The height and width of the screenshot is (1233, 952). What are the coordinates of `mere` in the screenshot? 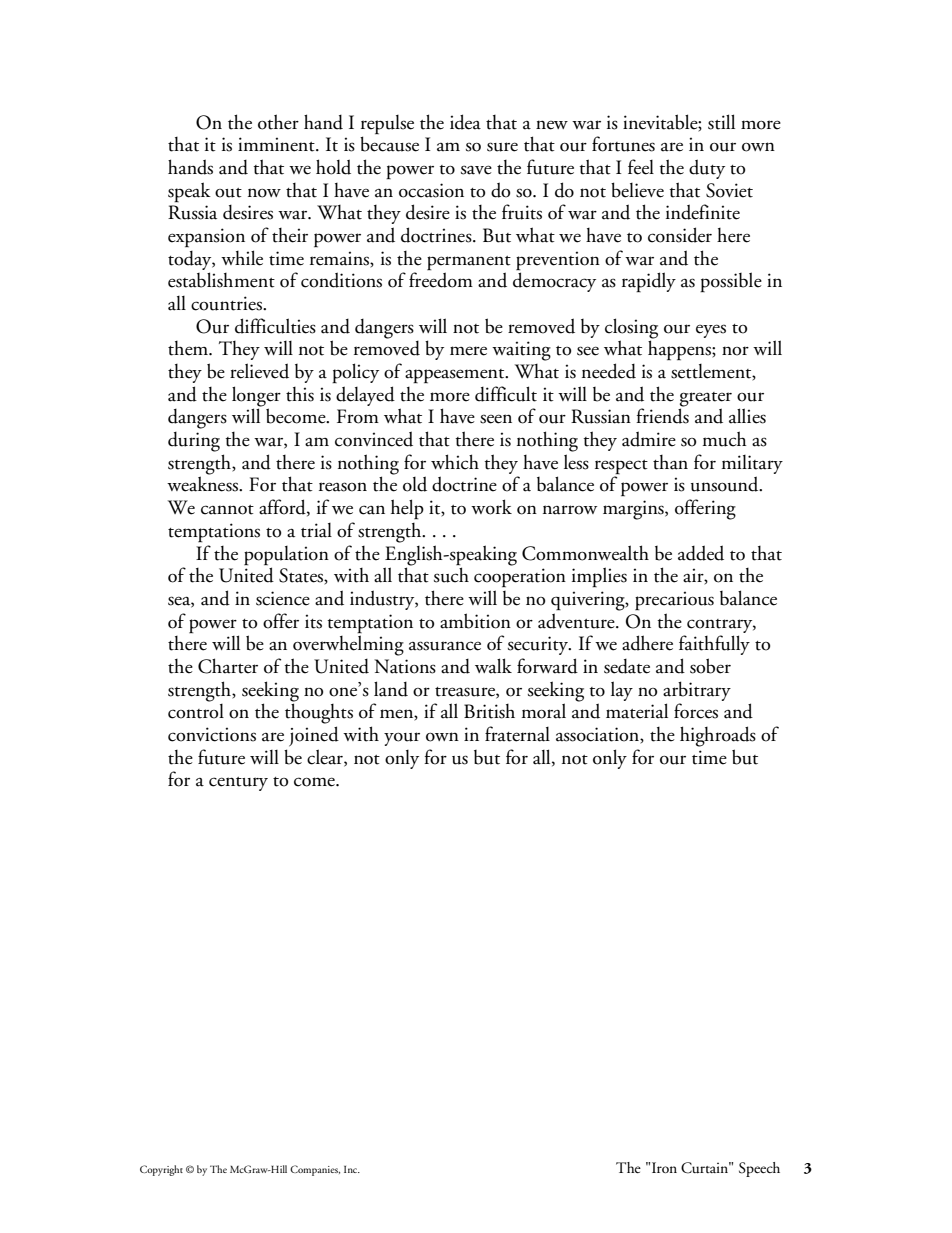 It's located at (468, 351).
